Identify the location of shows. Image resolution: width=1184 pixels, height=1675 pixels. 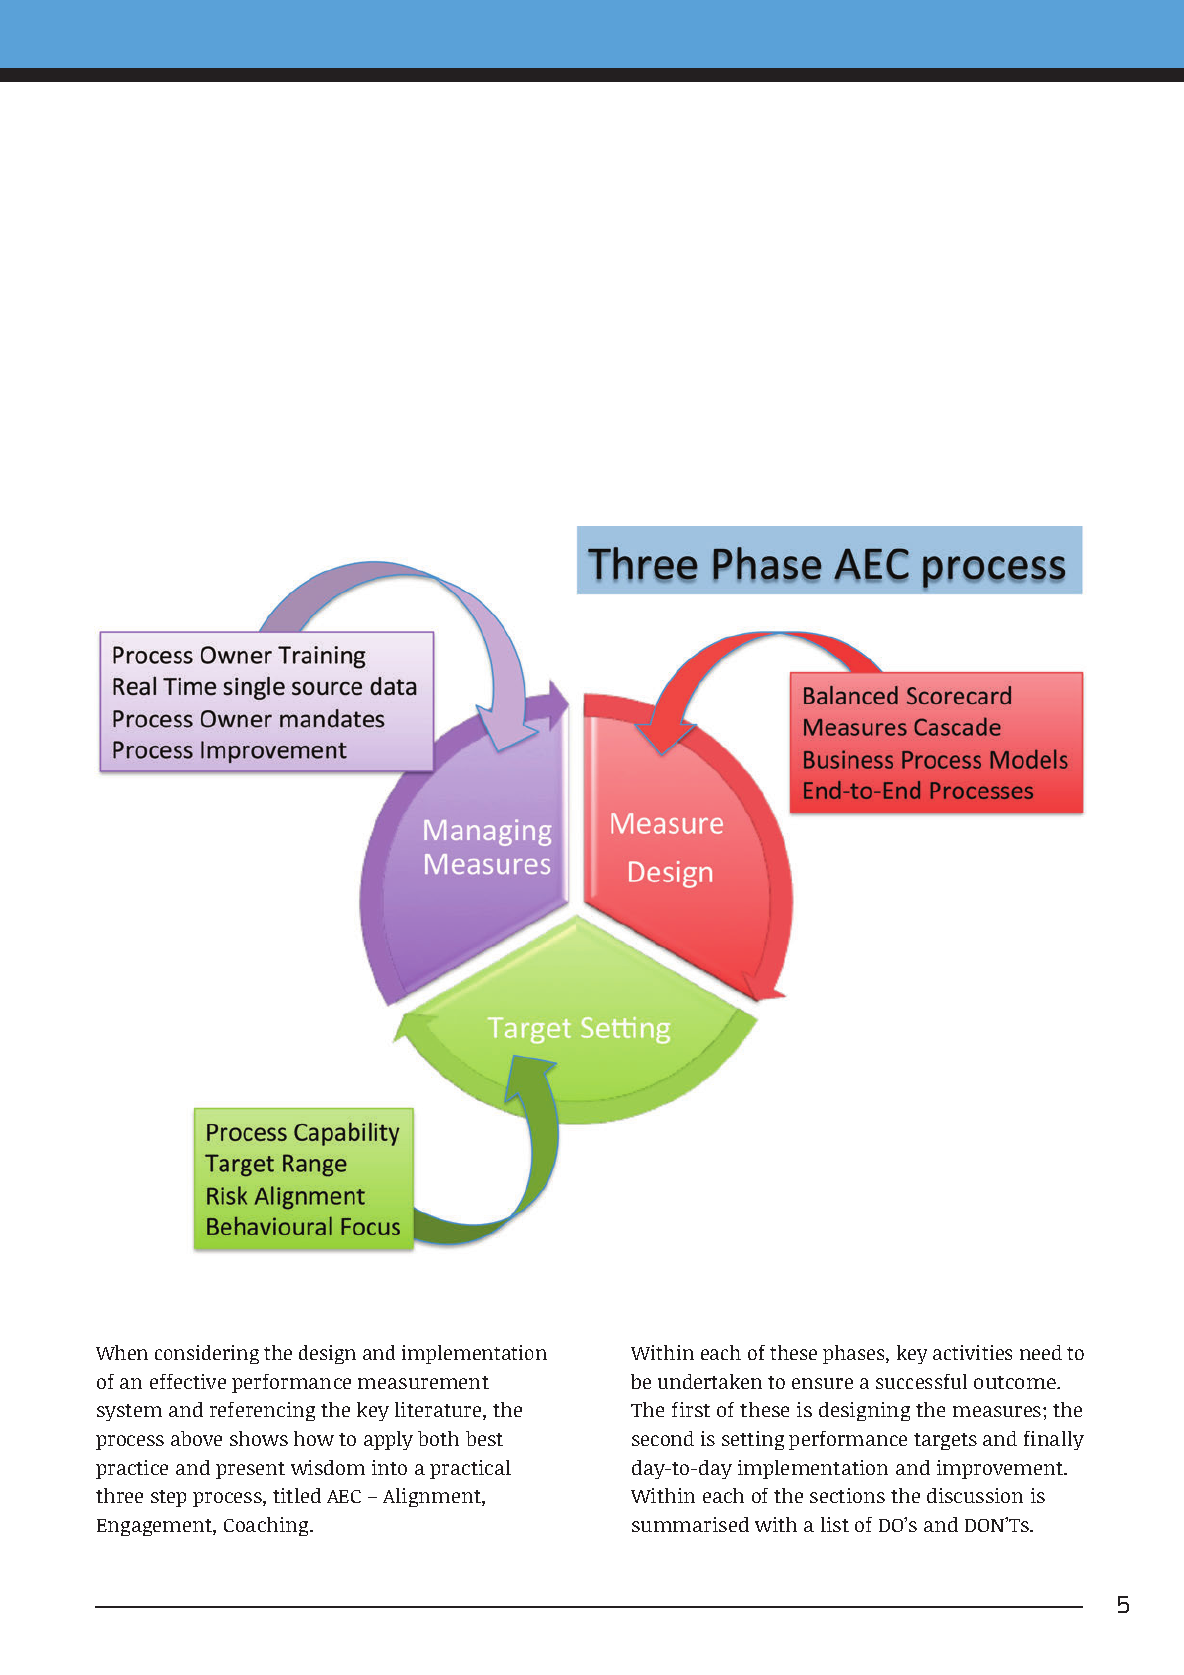
(259, 1438).
